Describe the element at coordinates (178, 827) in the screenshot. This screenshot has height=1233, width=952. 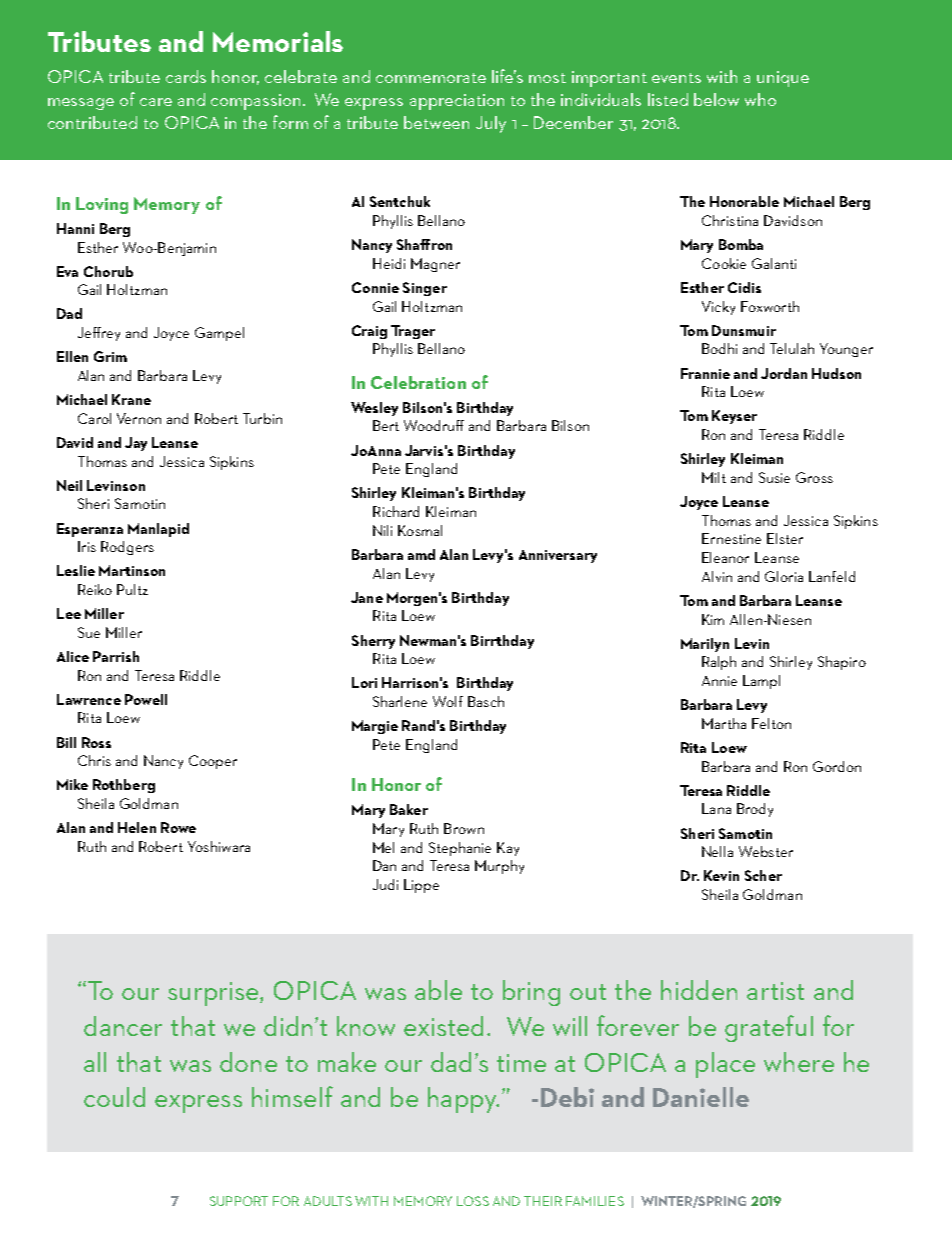
I see `Rowe` at that location.
